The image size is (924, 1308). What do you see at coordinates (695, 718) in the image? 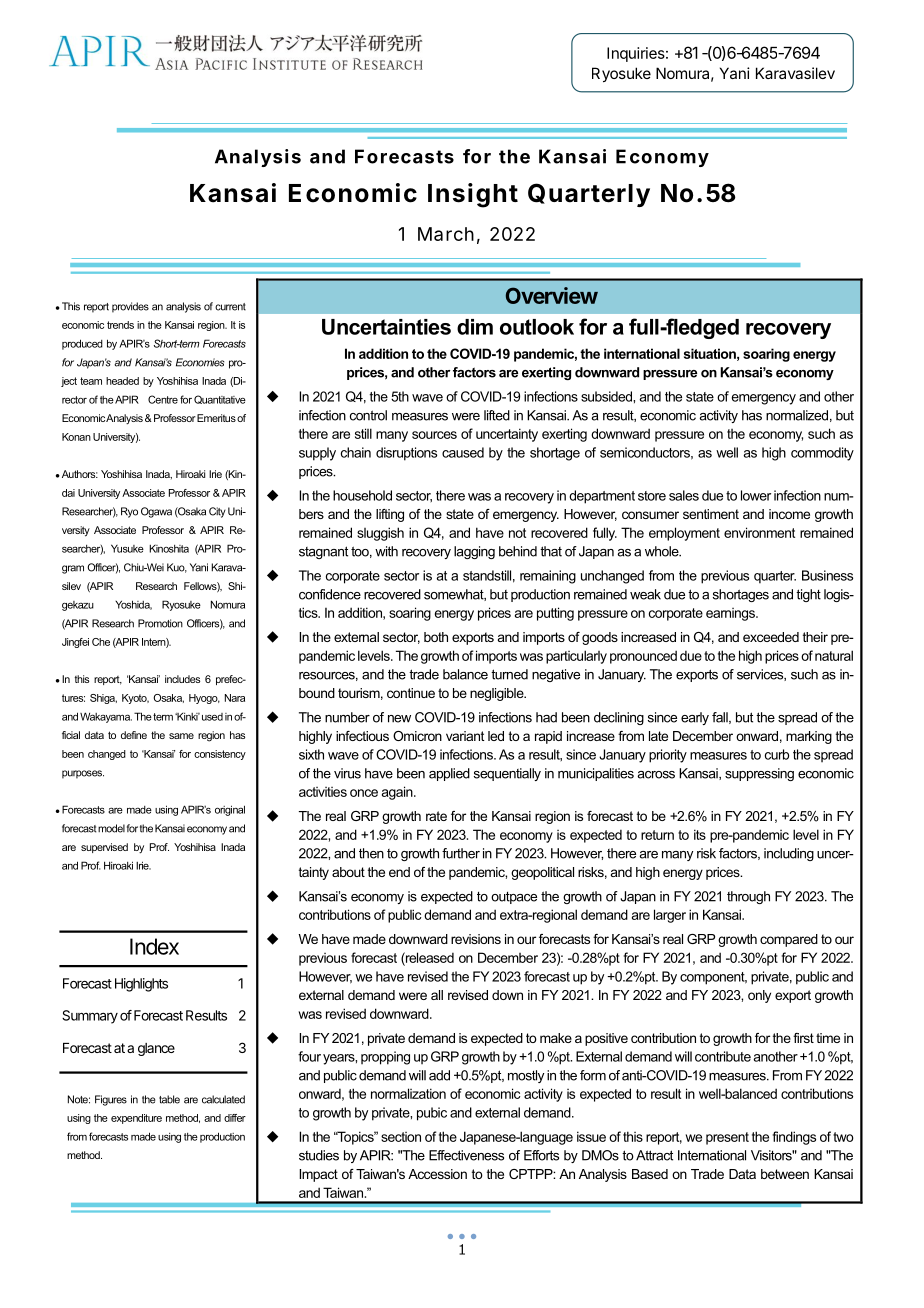
I see `early` at bounding box center [695, 718].
